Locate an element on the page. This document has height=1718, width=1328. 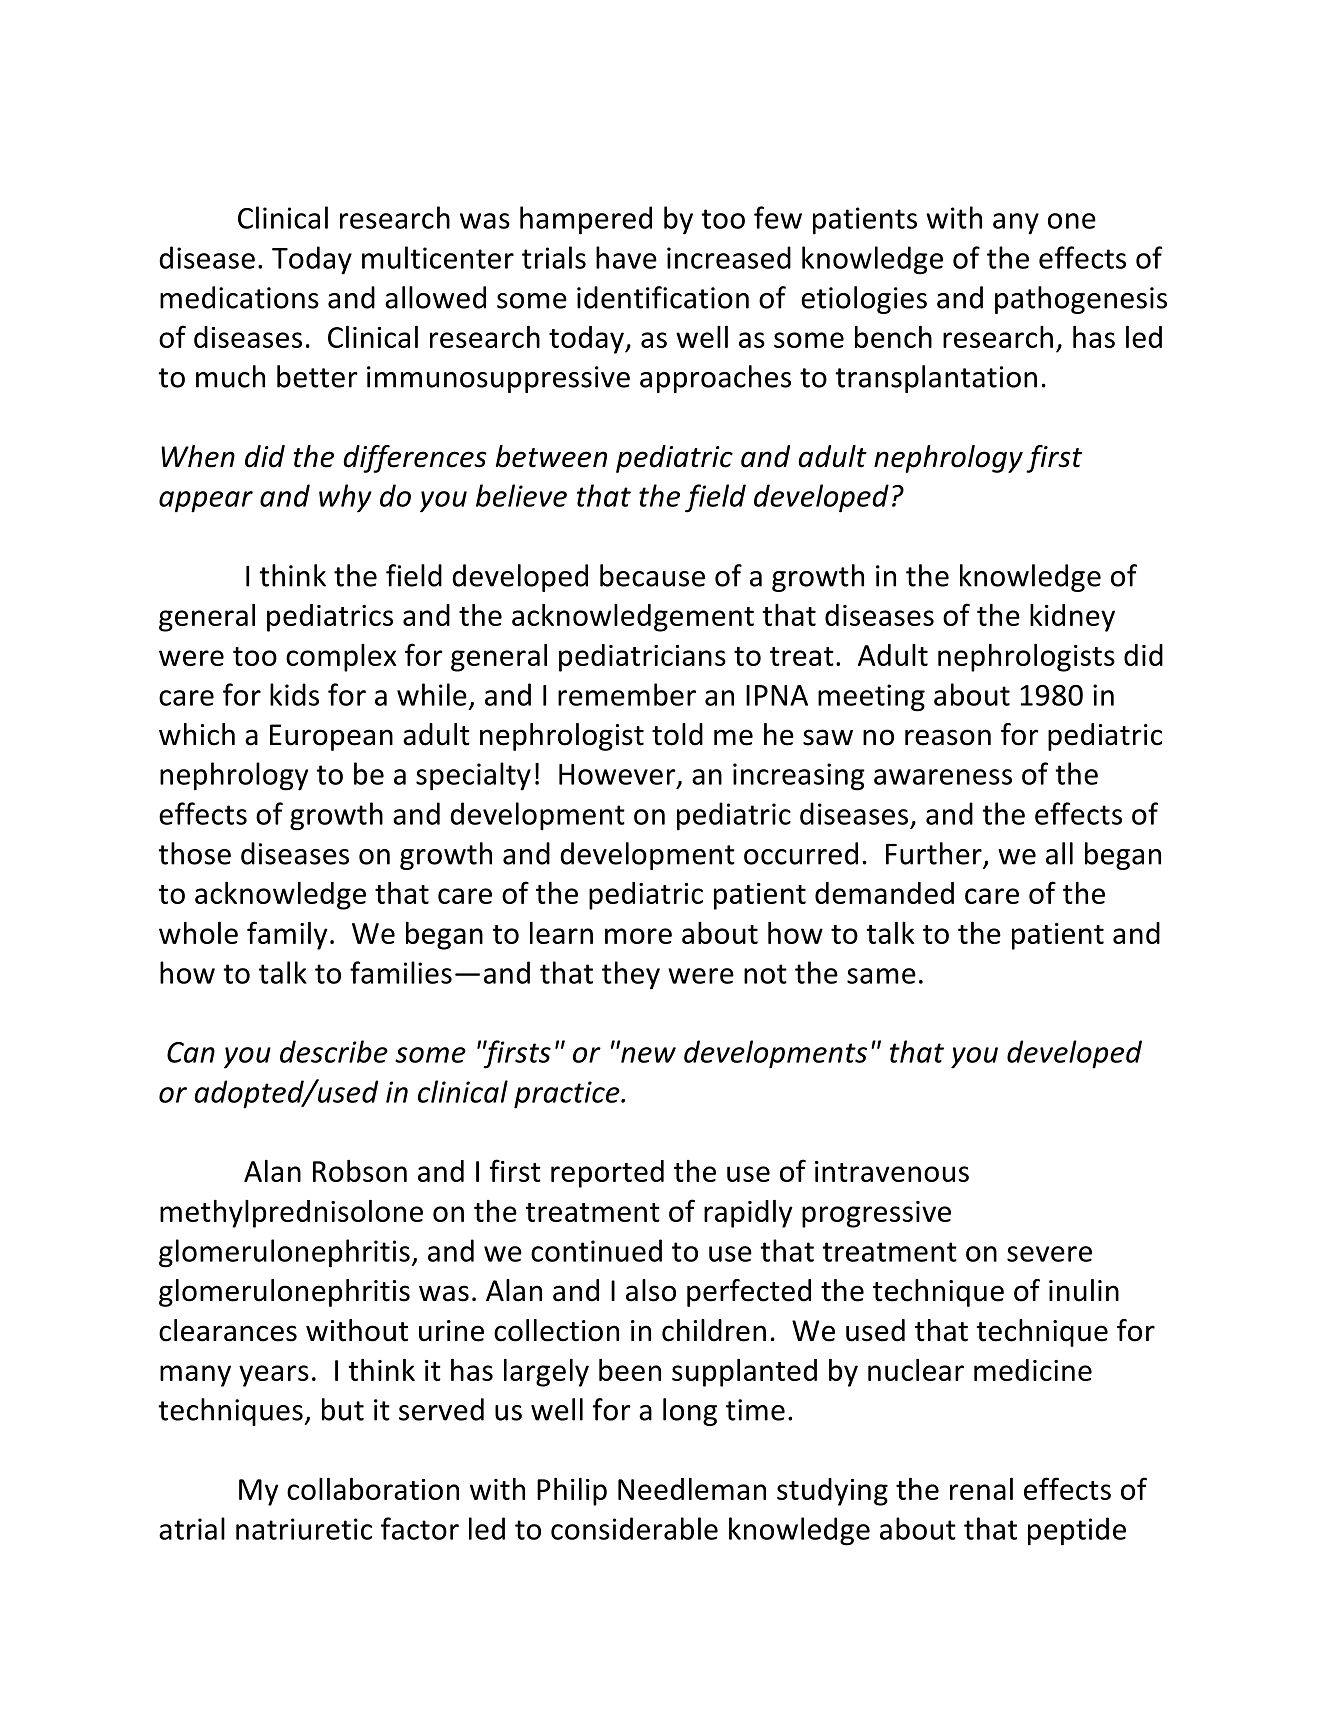
why is located at coordinates (345, 498).
